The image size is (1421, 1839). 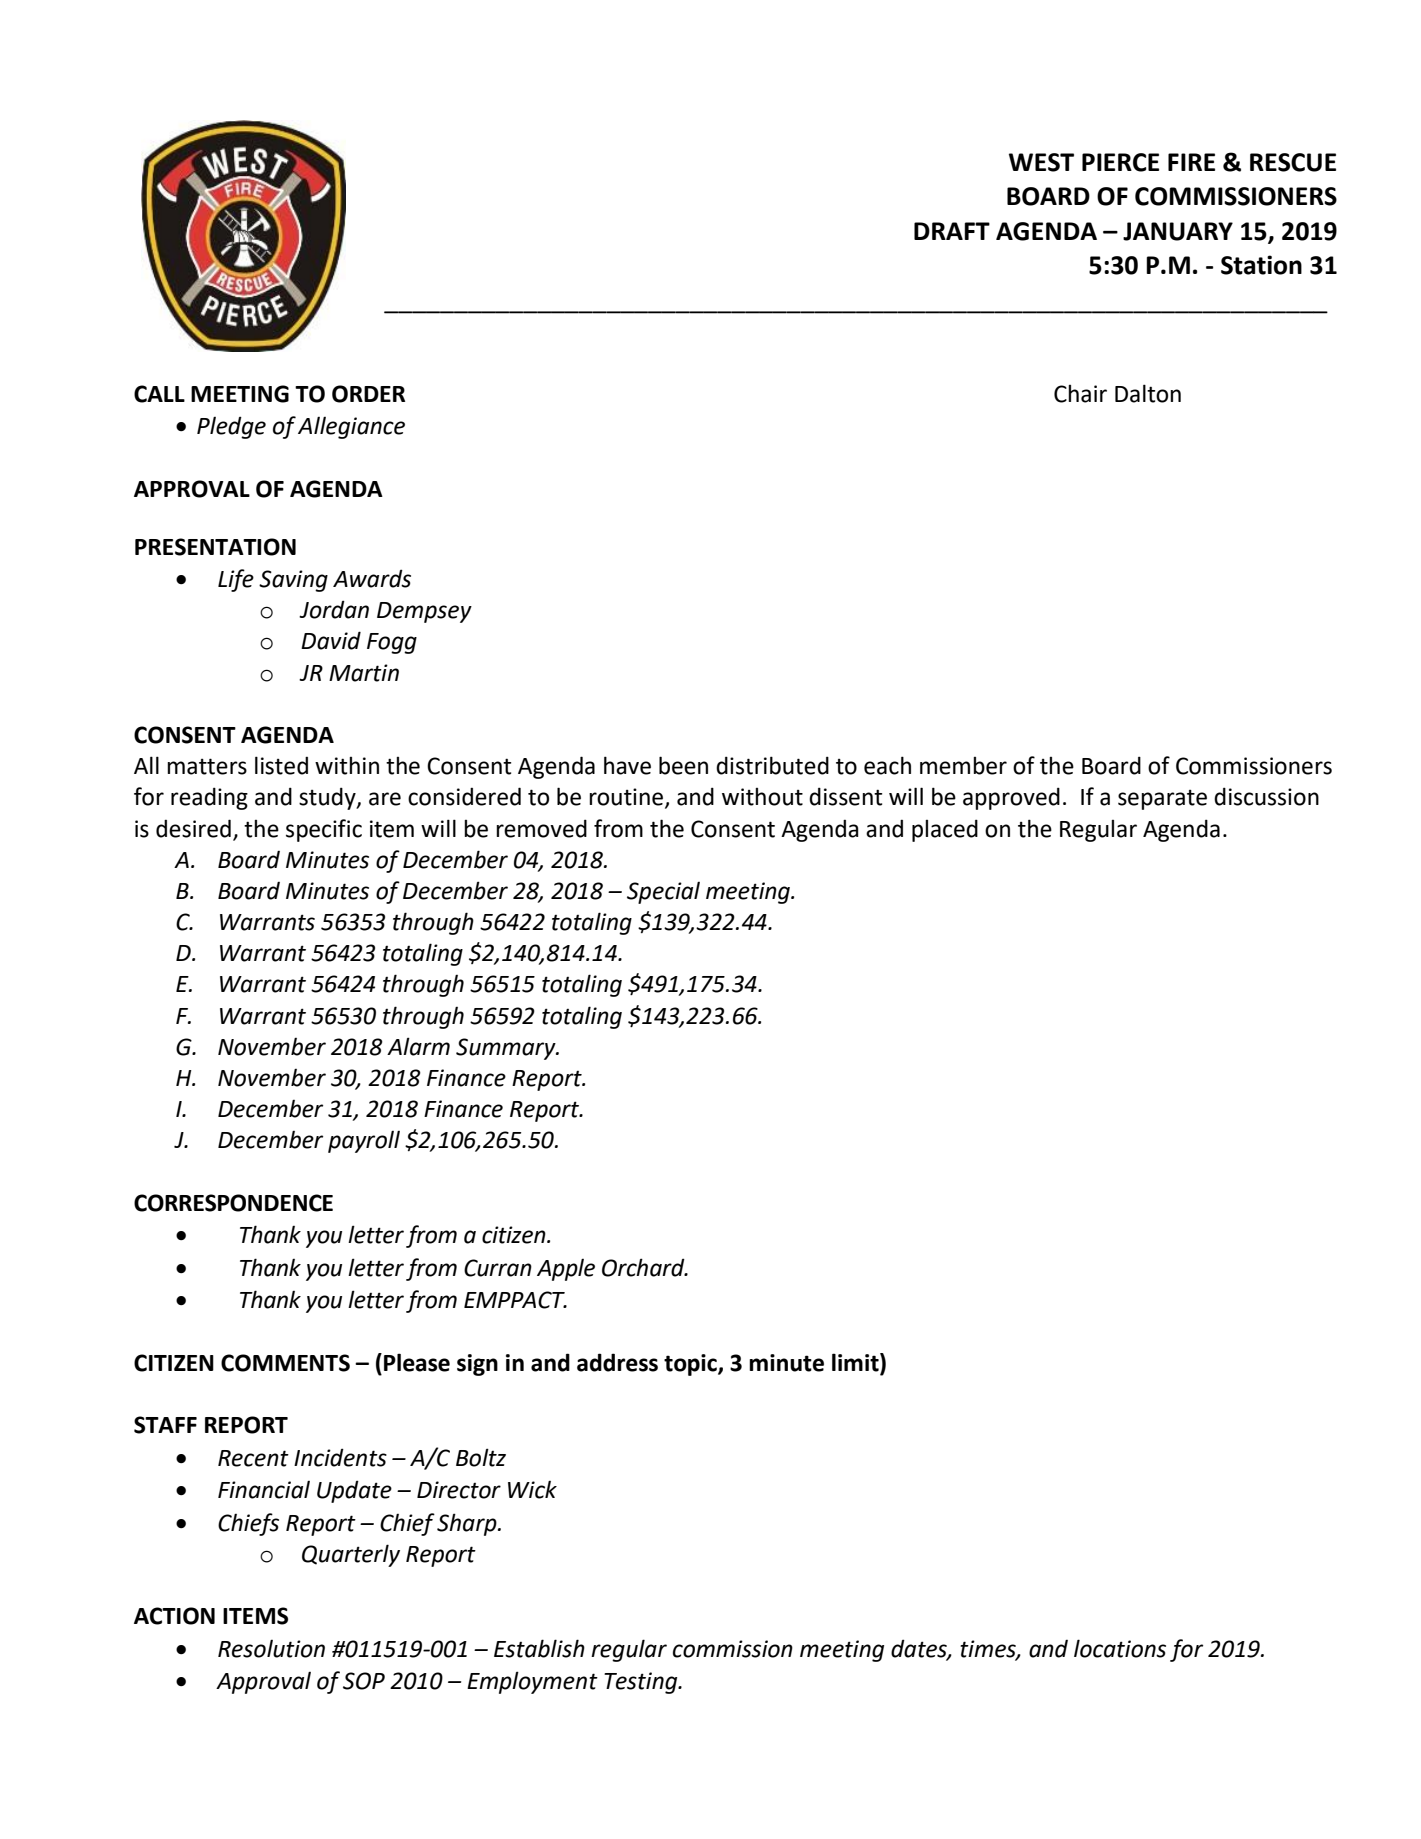 What do you see at coordinates (1178, 231) in the screenshot?
I see `JANUARY` at bounding box center [1178, 231].
